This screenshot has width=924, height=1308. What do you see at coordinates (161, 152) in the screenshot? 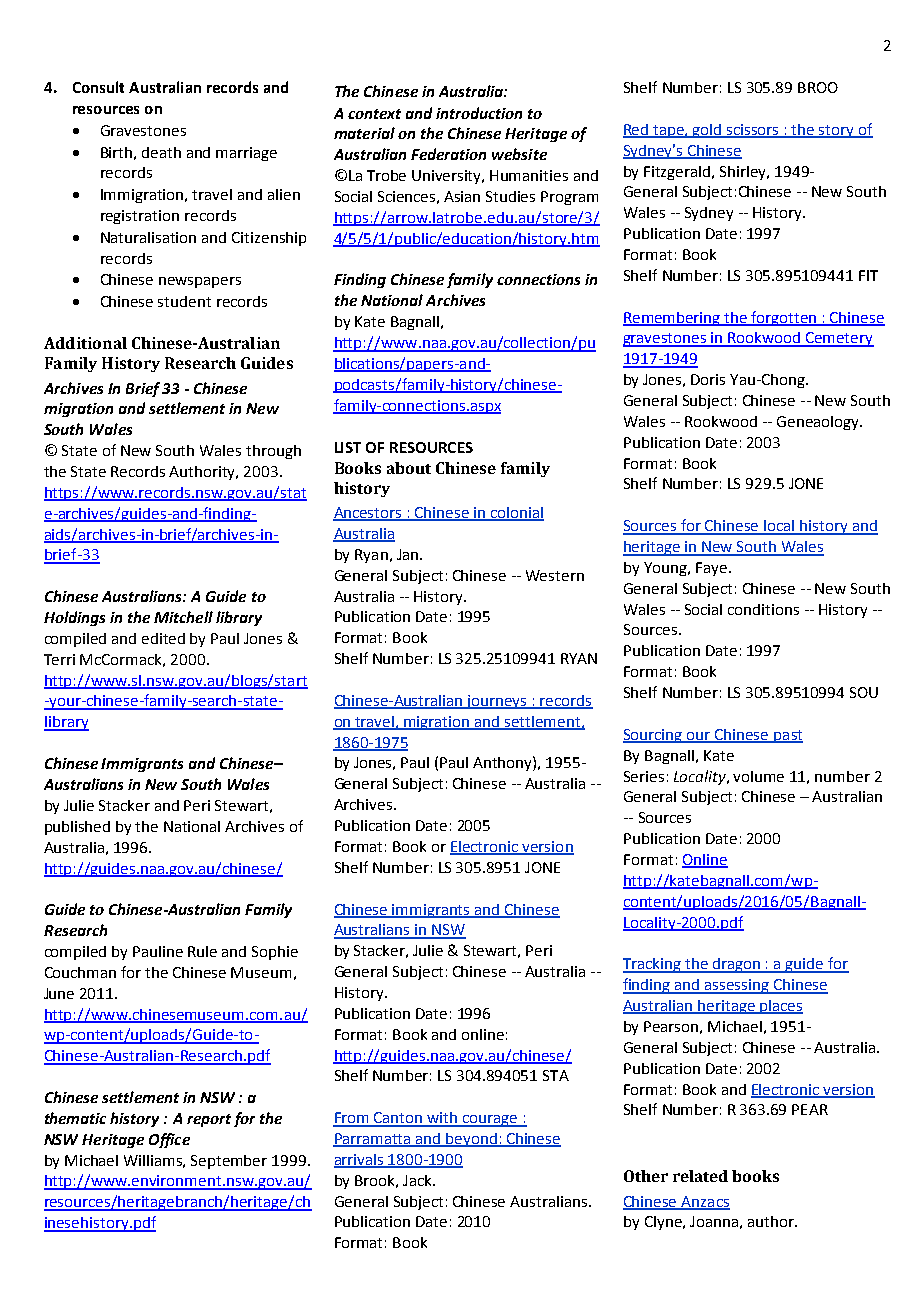
I see `death` at bounding box center [161, 152].
